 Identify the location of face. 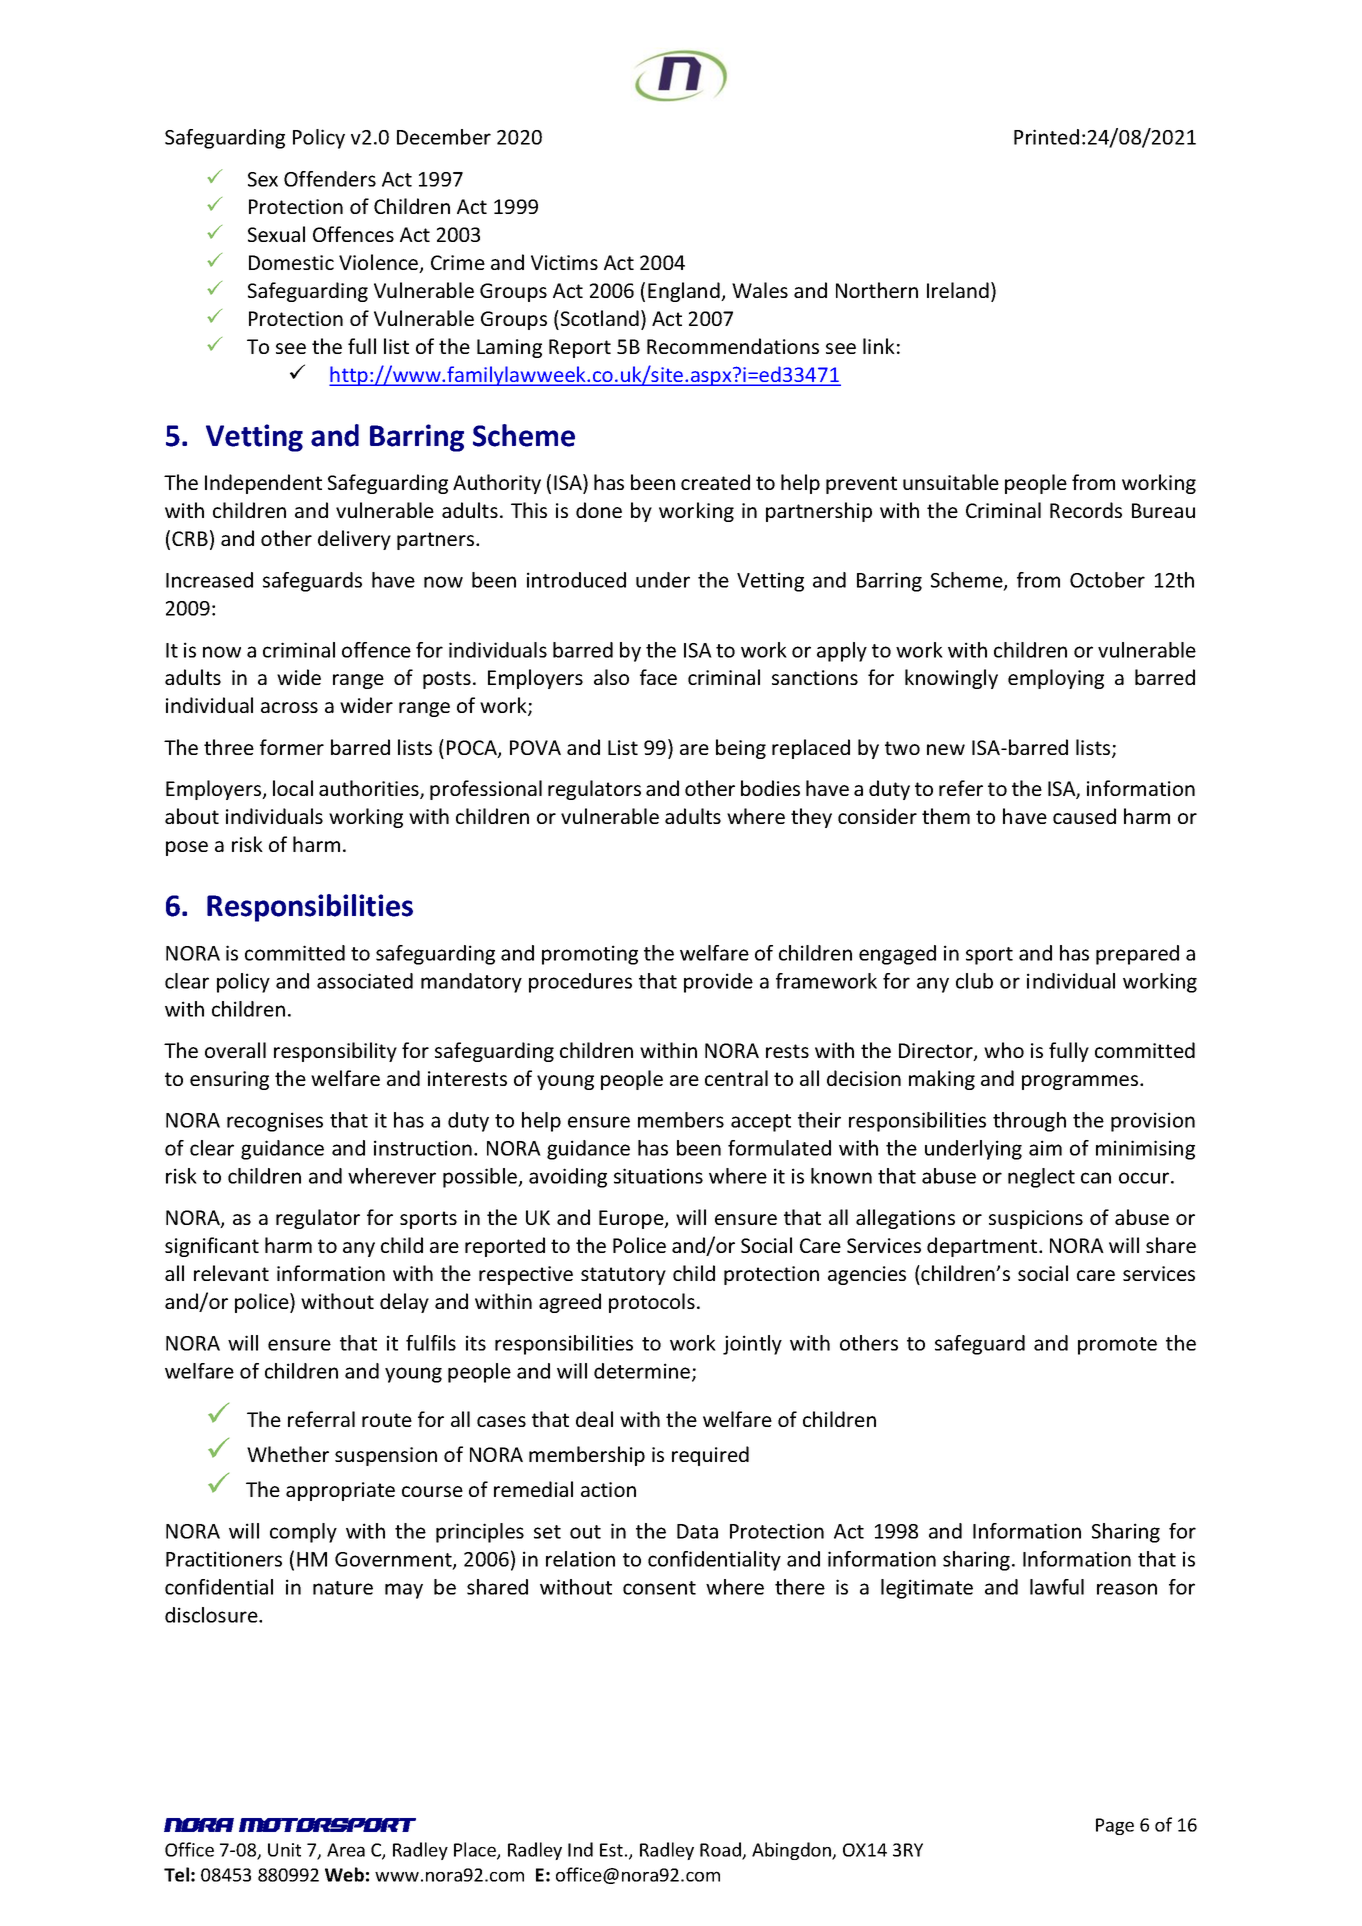
(658, 677).
